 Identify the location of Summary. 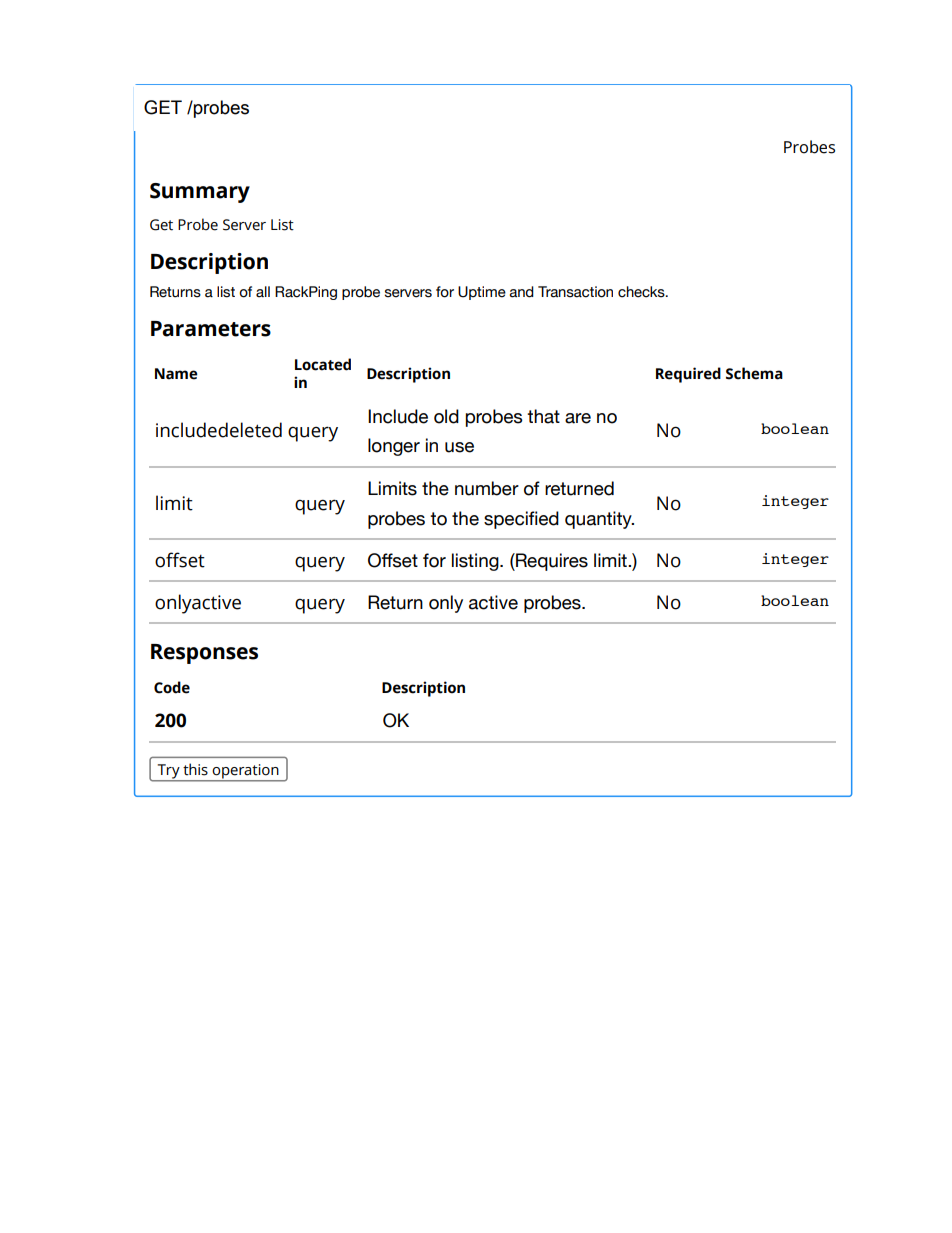
(200, 193).
